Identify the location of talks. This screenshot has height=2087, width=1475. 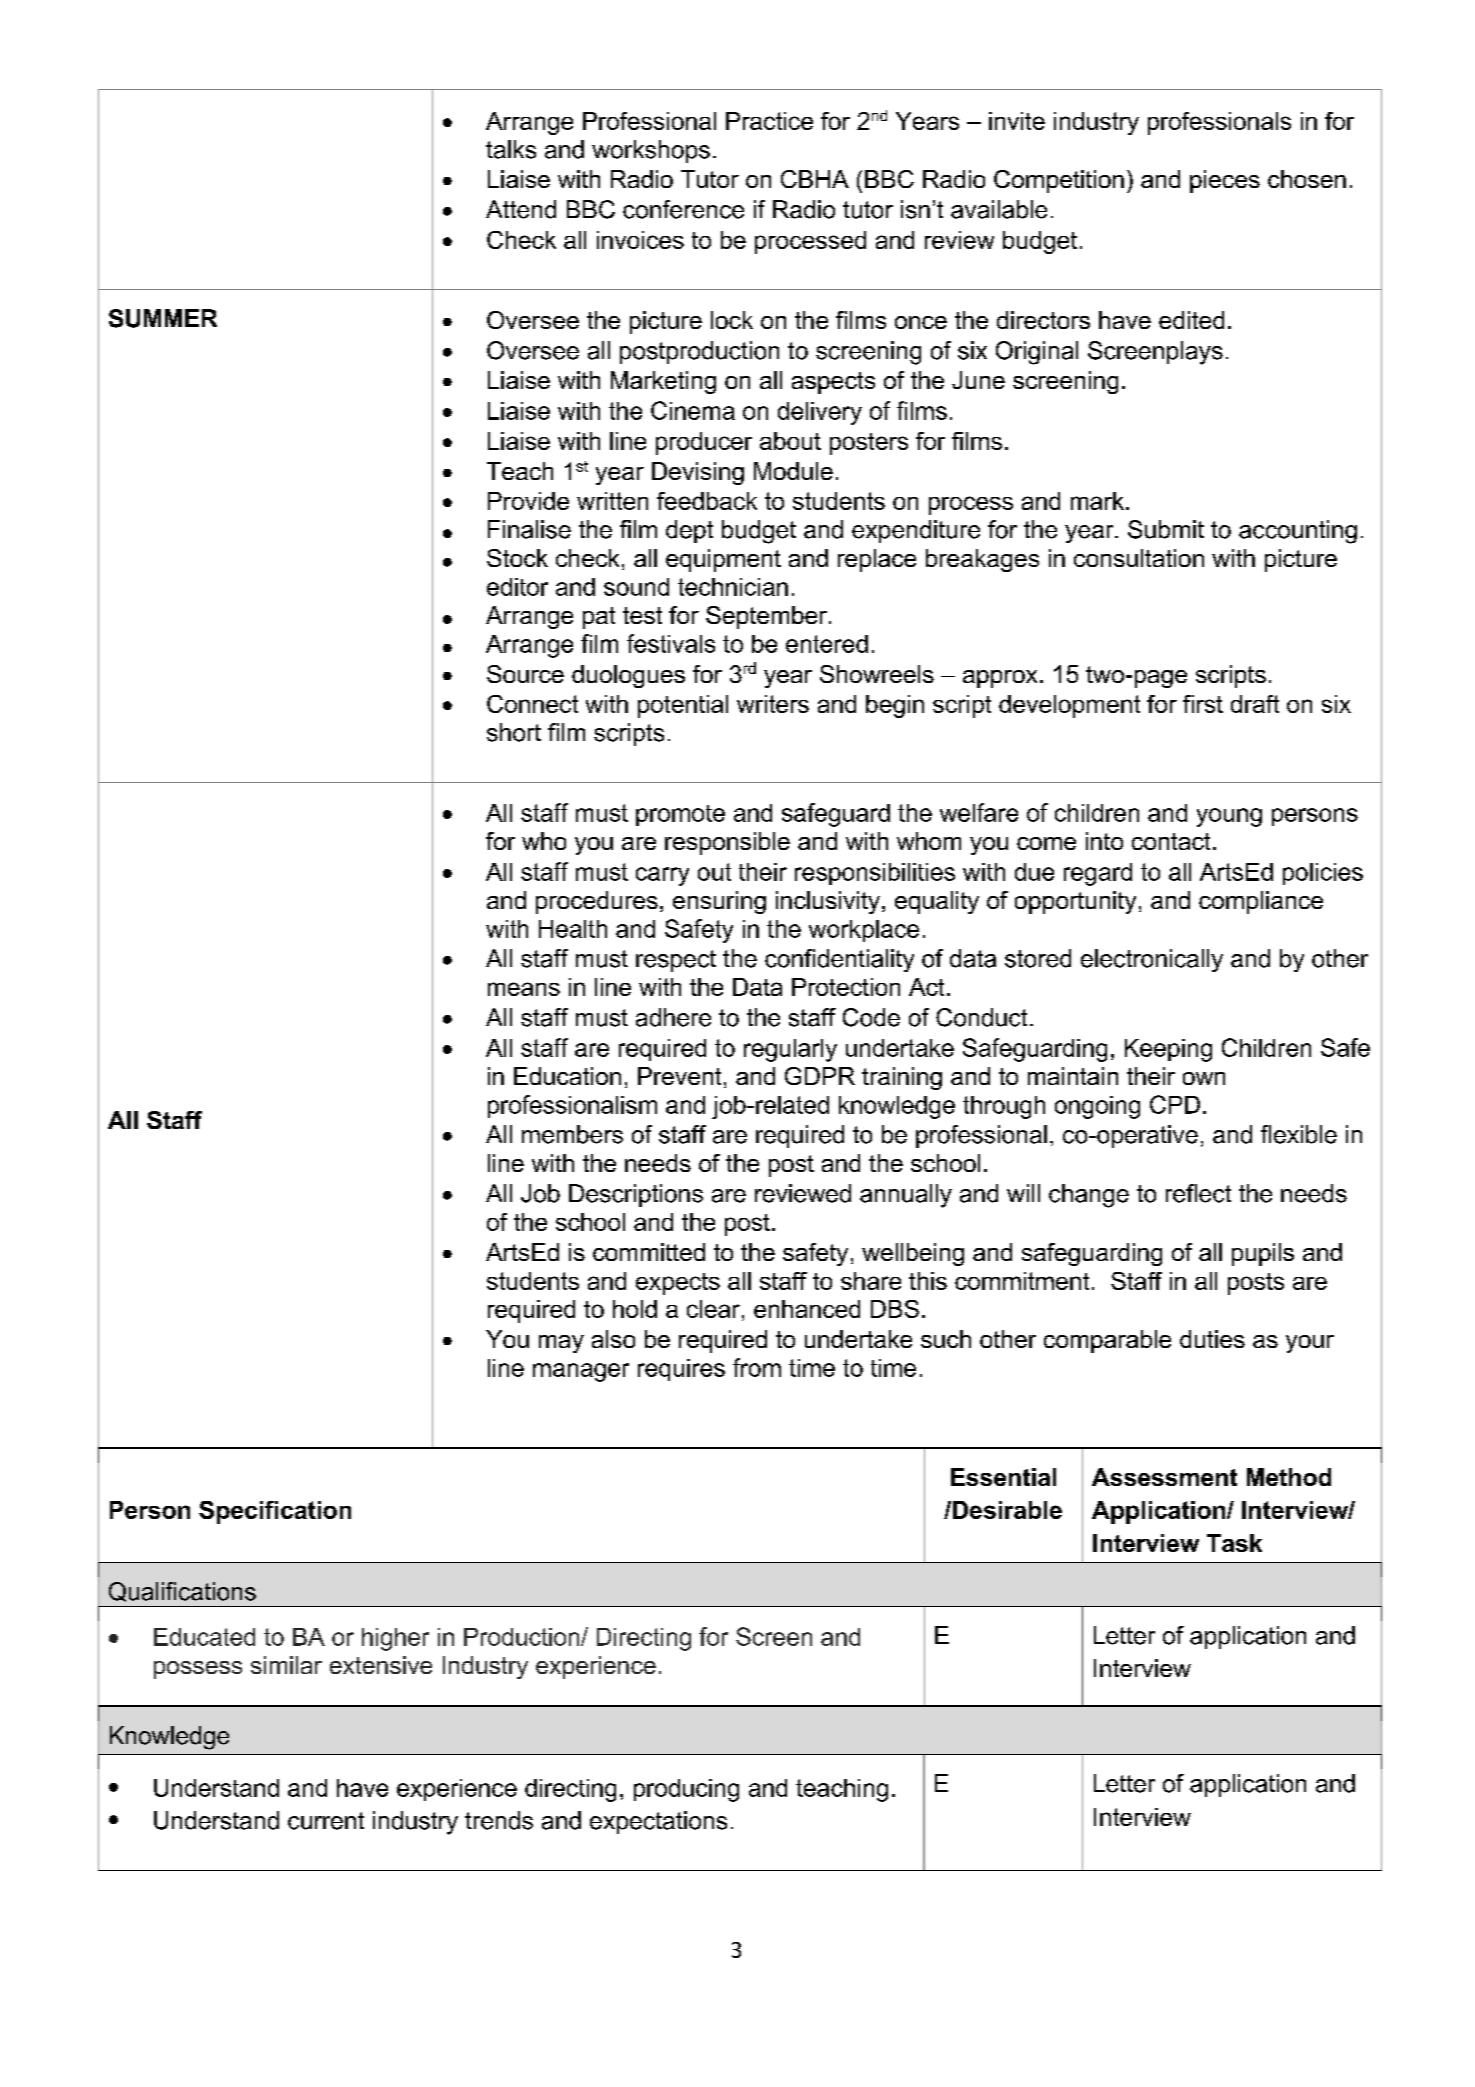
(511, 149).
